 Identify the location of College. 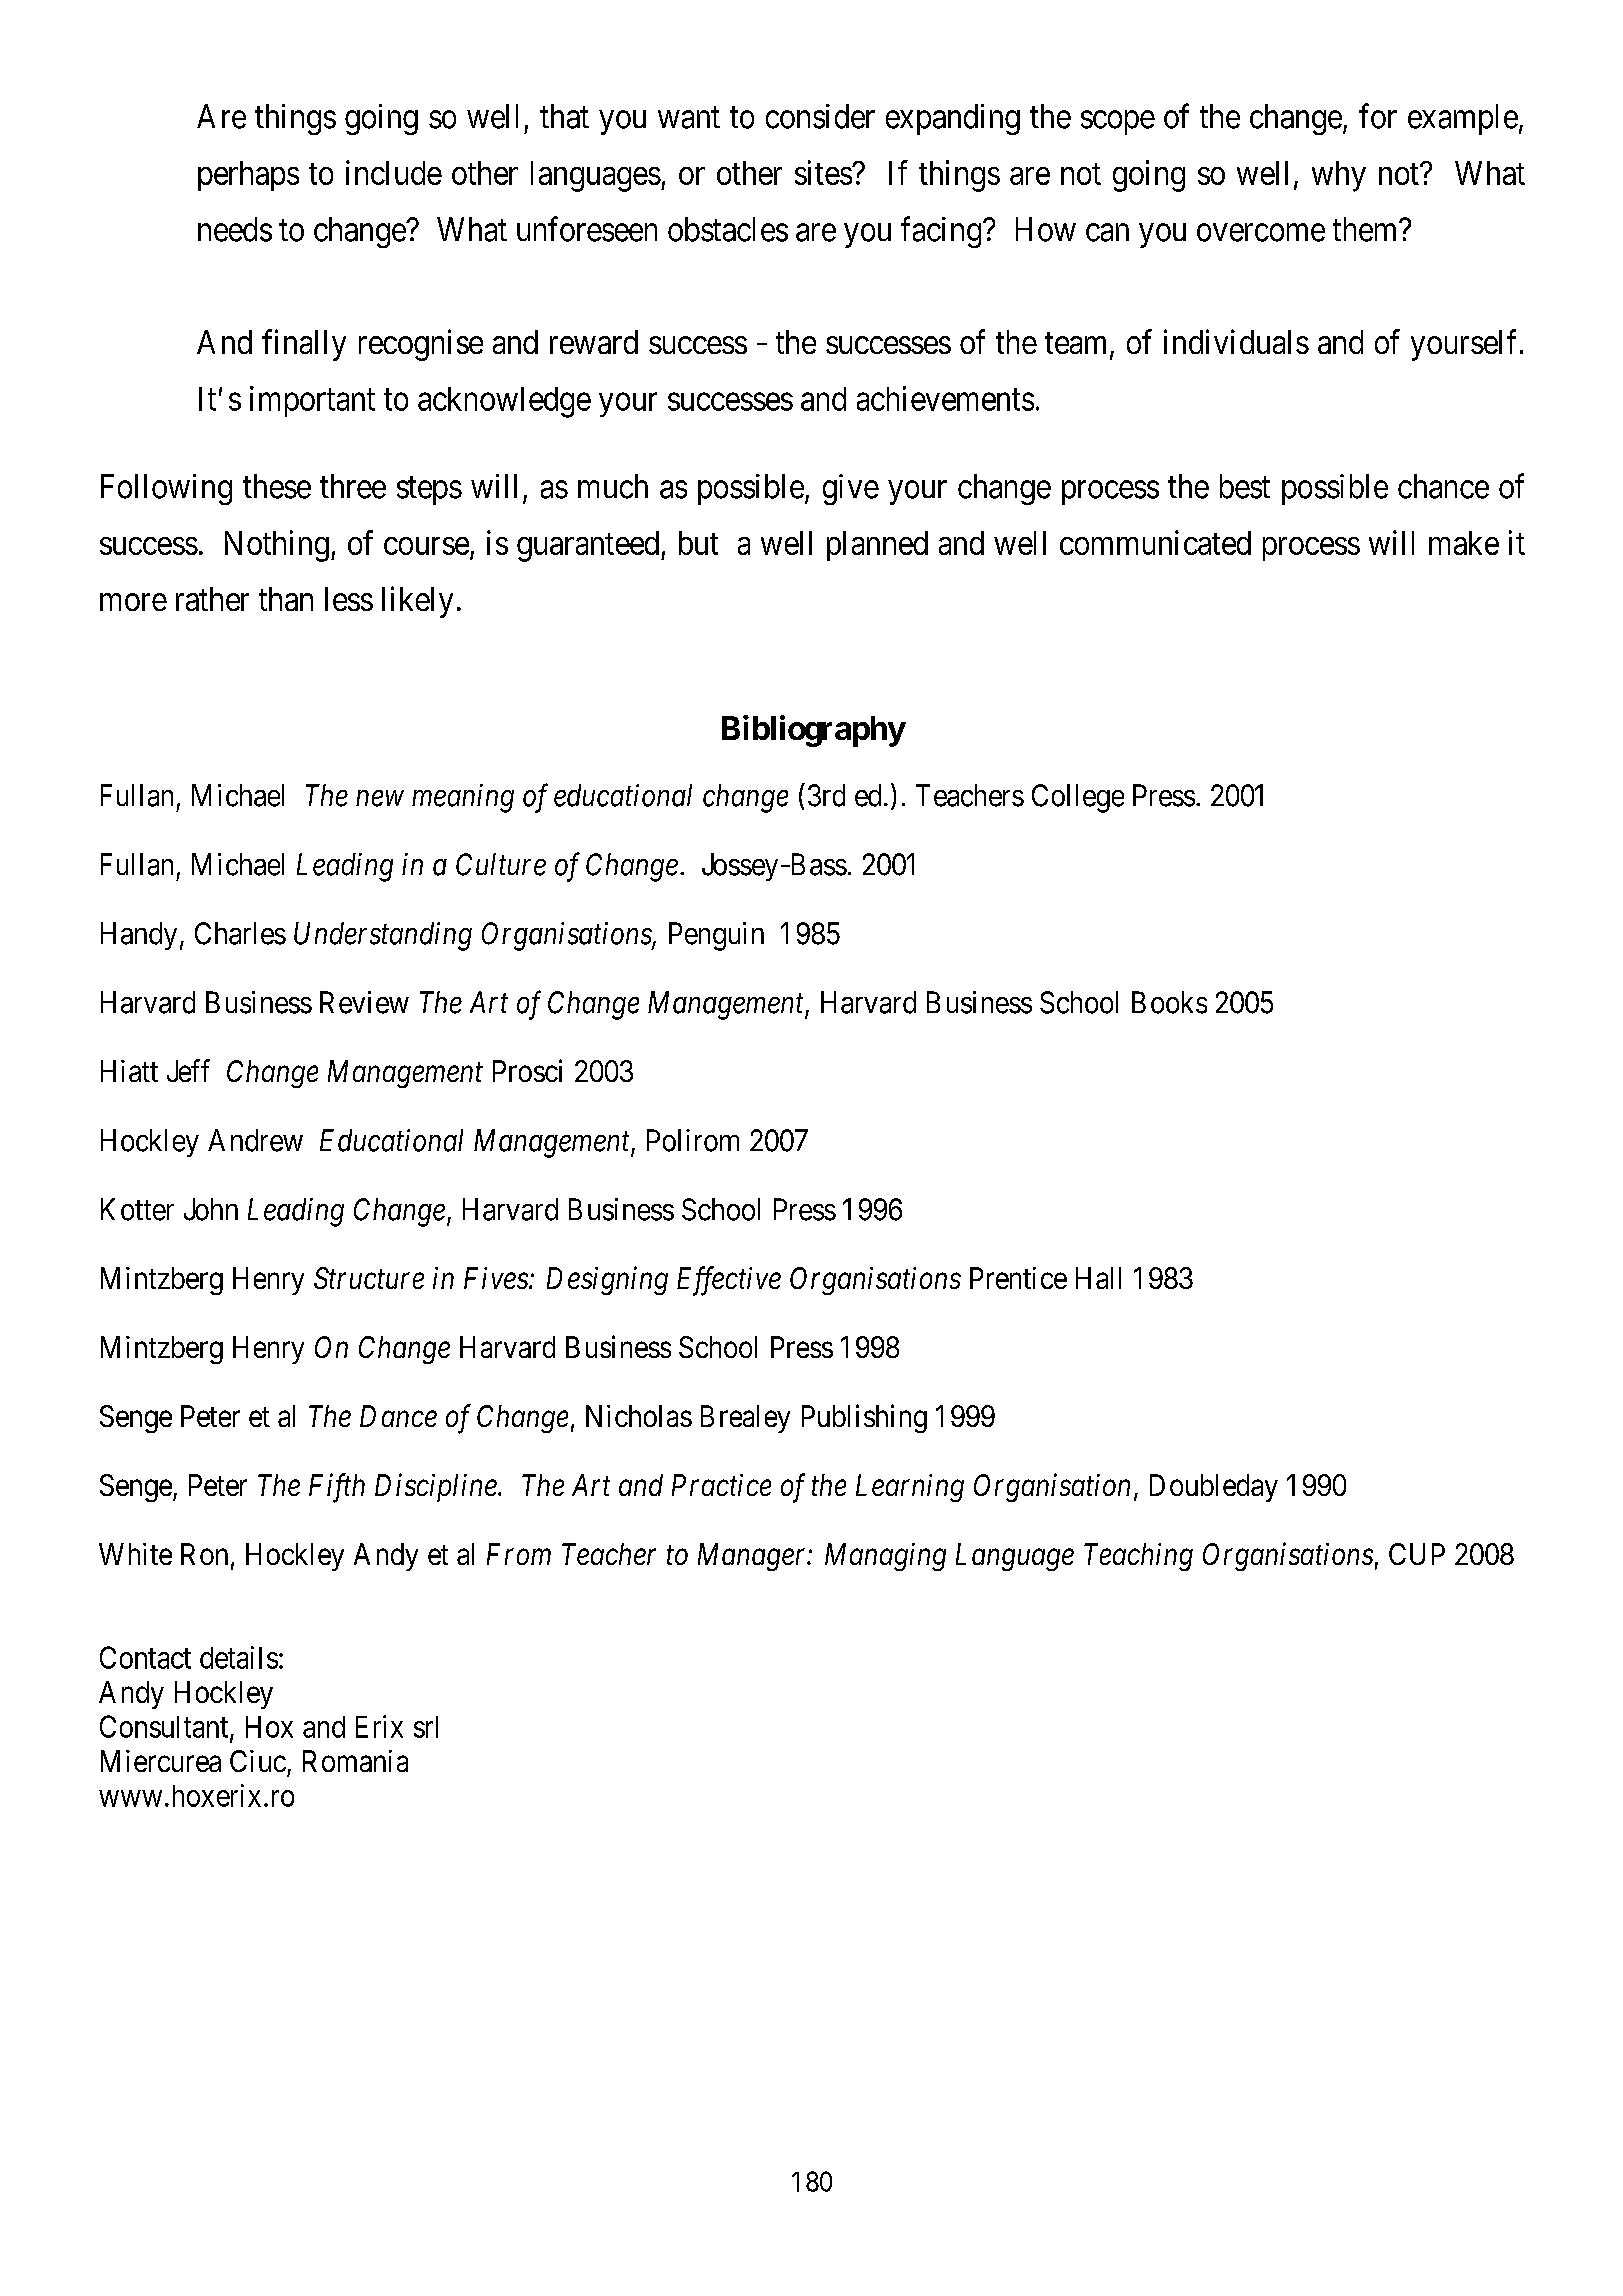
(1078, 798).
